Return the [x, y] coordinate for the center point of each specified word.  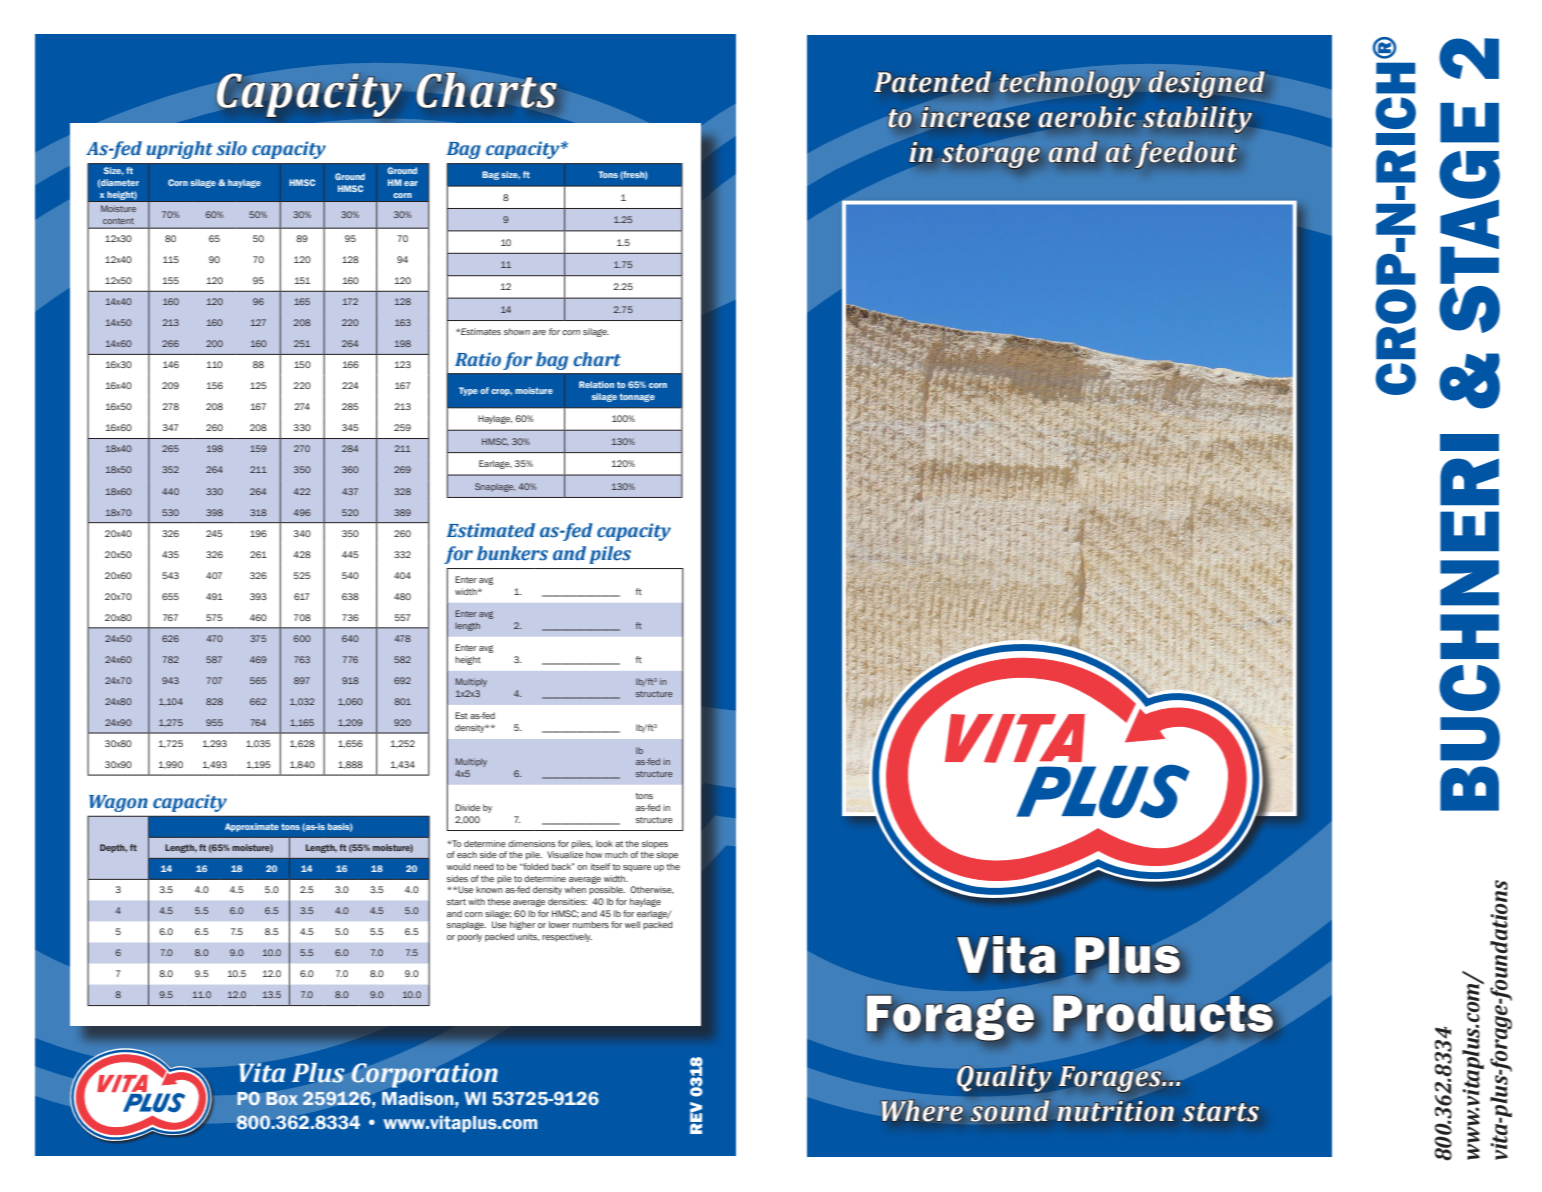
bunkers [512, 553]
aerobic [1087, 117]
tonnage [637, 397]
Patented [932, 82]
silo [231, 148]
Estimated [491, 530]
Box [282, 1098]
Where [922, 1111]
